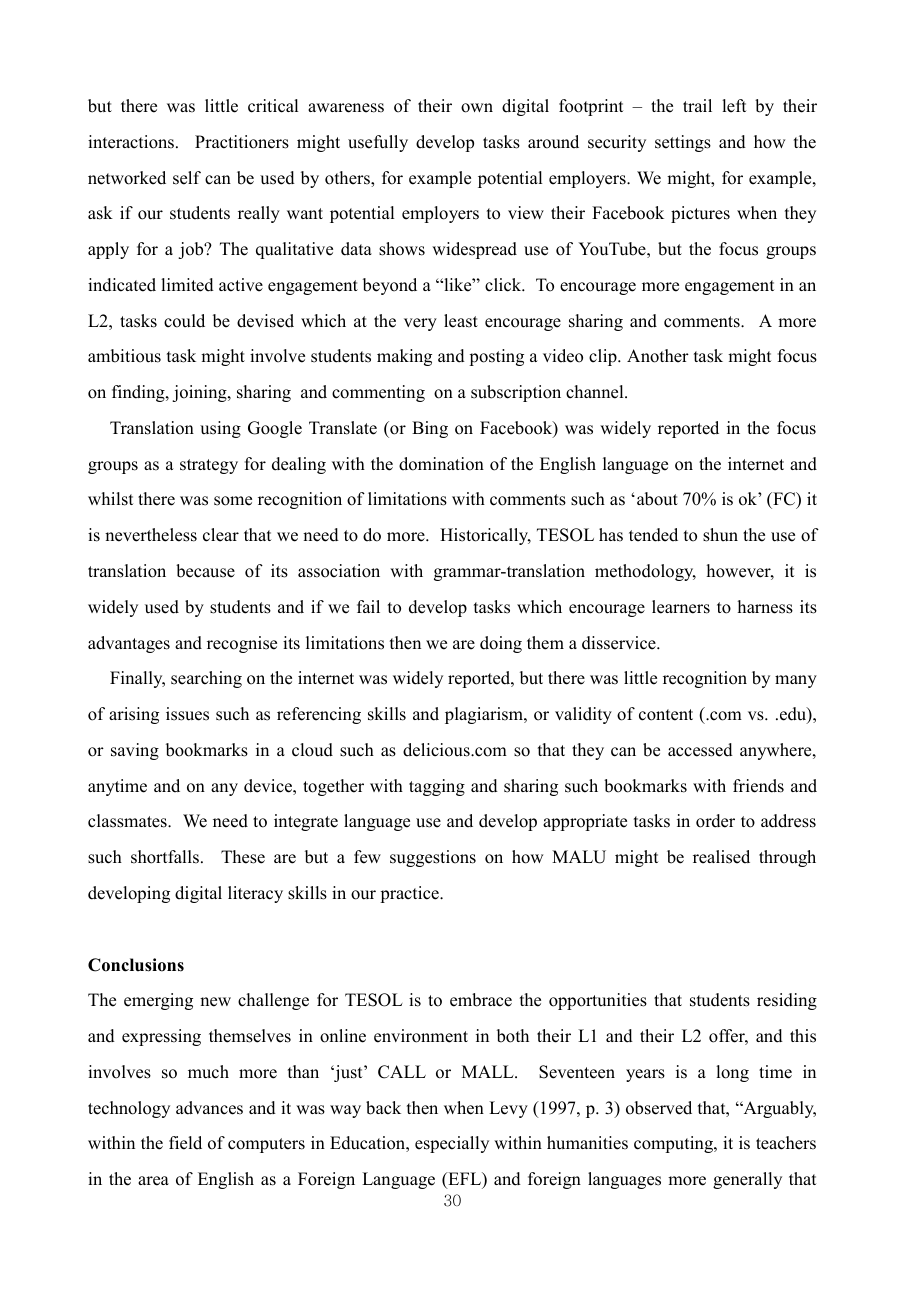 The height and width of the image is (1308, 924). What do you see at coordinates (681, 607) in the image?
I see `learners` at bounding box center [681, 607].
